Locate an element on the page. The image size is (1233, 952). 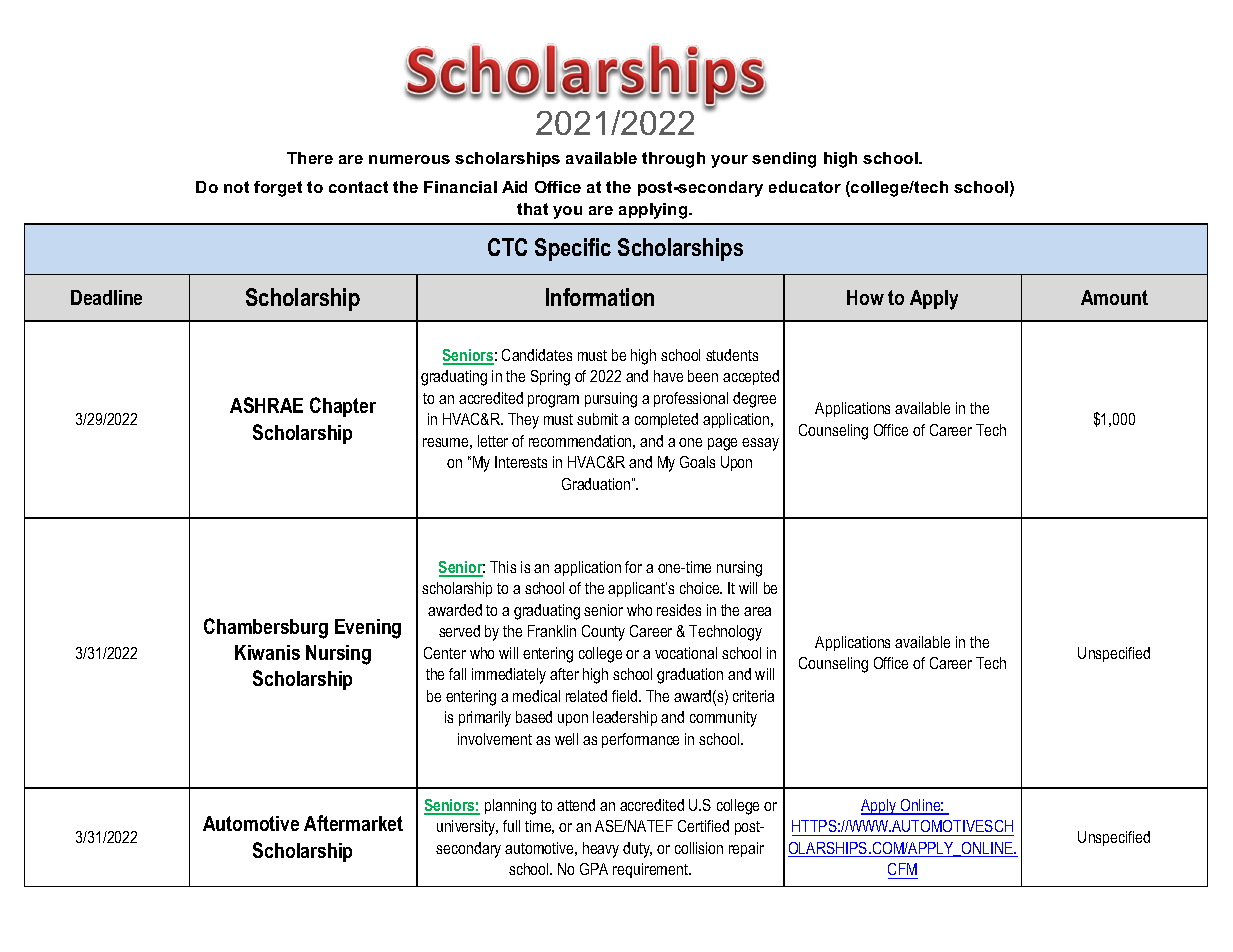
not is located at coordinates (236, 187).
